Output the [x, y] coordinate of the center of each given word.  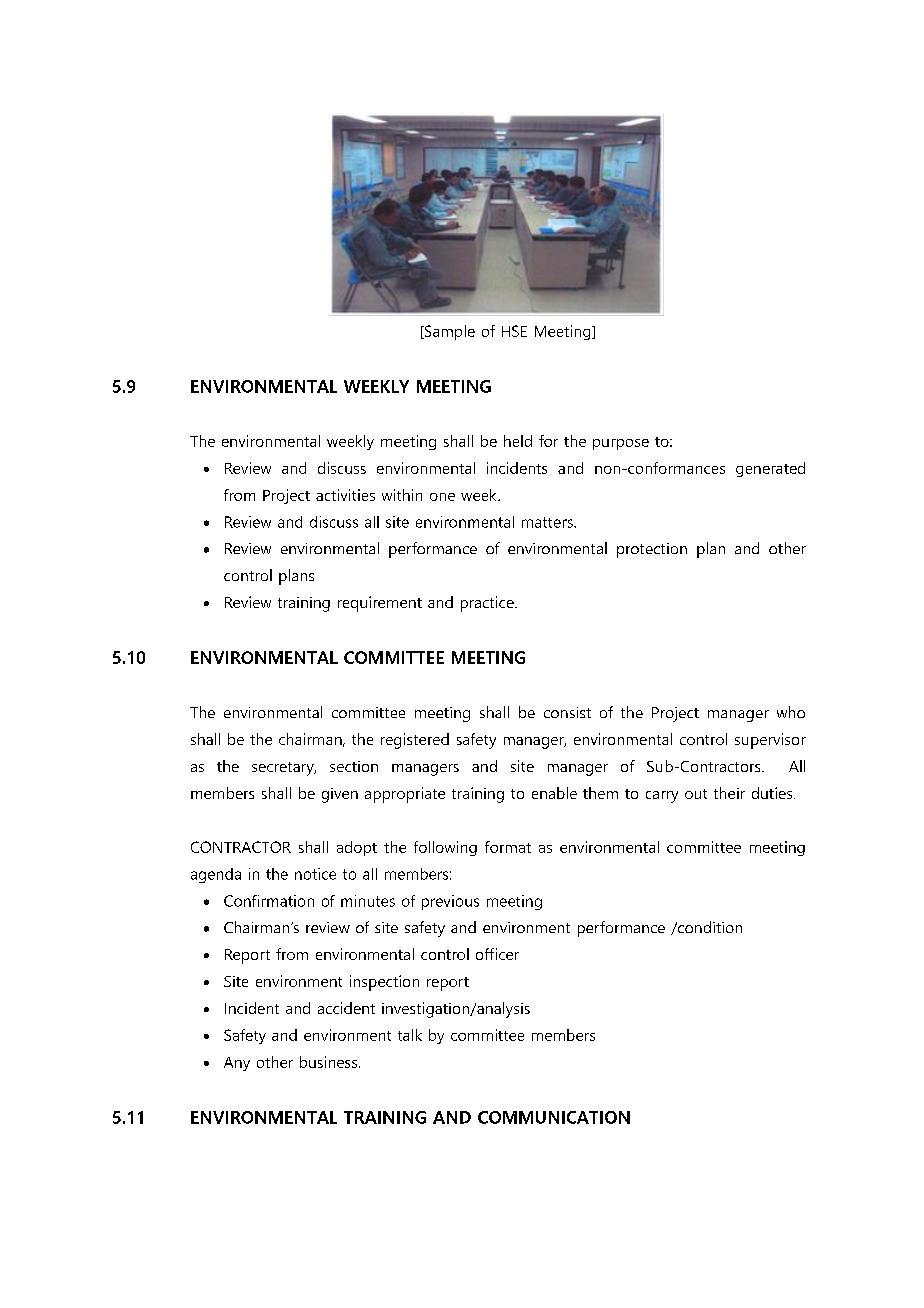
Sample [448, 332]
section [354, 766]
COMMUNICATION [554, 1117]
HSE [514, 331]
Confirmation [269, 901]
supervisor [770, 741]
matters [548, 522]
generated [770, 469]
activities [345, 495]
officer [497, 954]
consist [567, 712]
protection [652, 550]
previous [450, 902]
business [330, 1062]
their [729, 793]
